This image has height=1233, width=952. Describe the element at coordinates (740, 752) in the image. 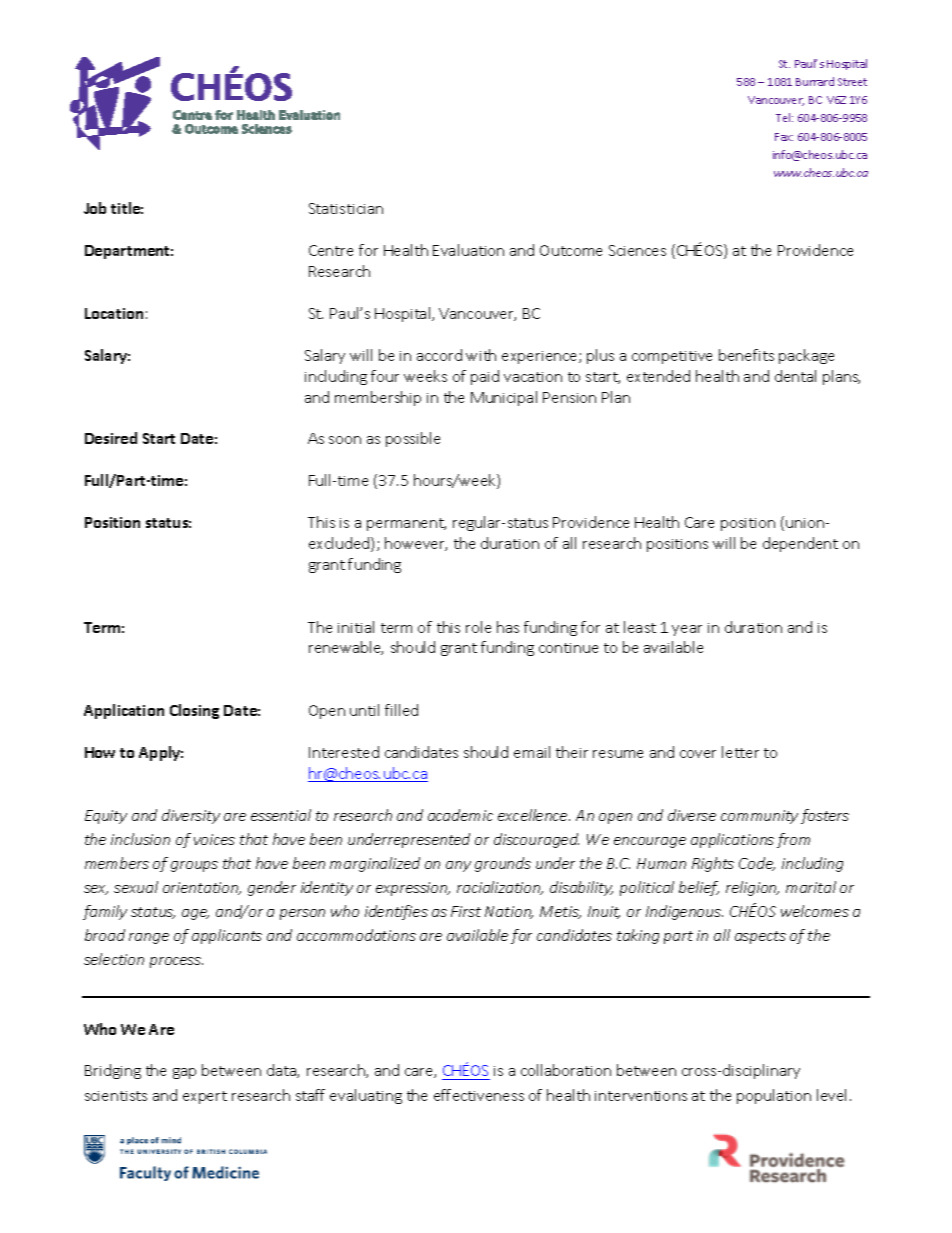

I see `letter` at that location.
